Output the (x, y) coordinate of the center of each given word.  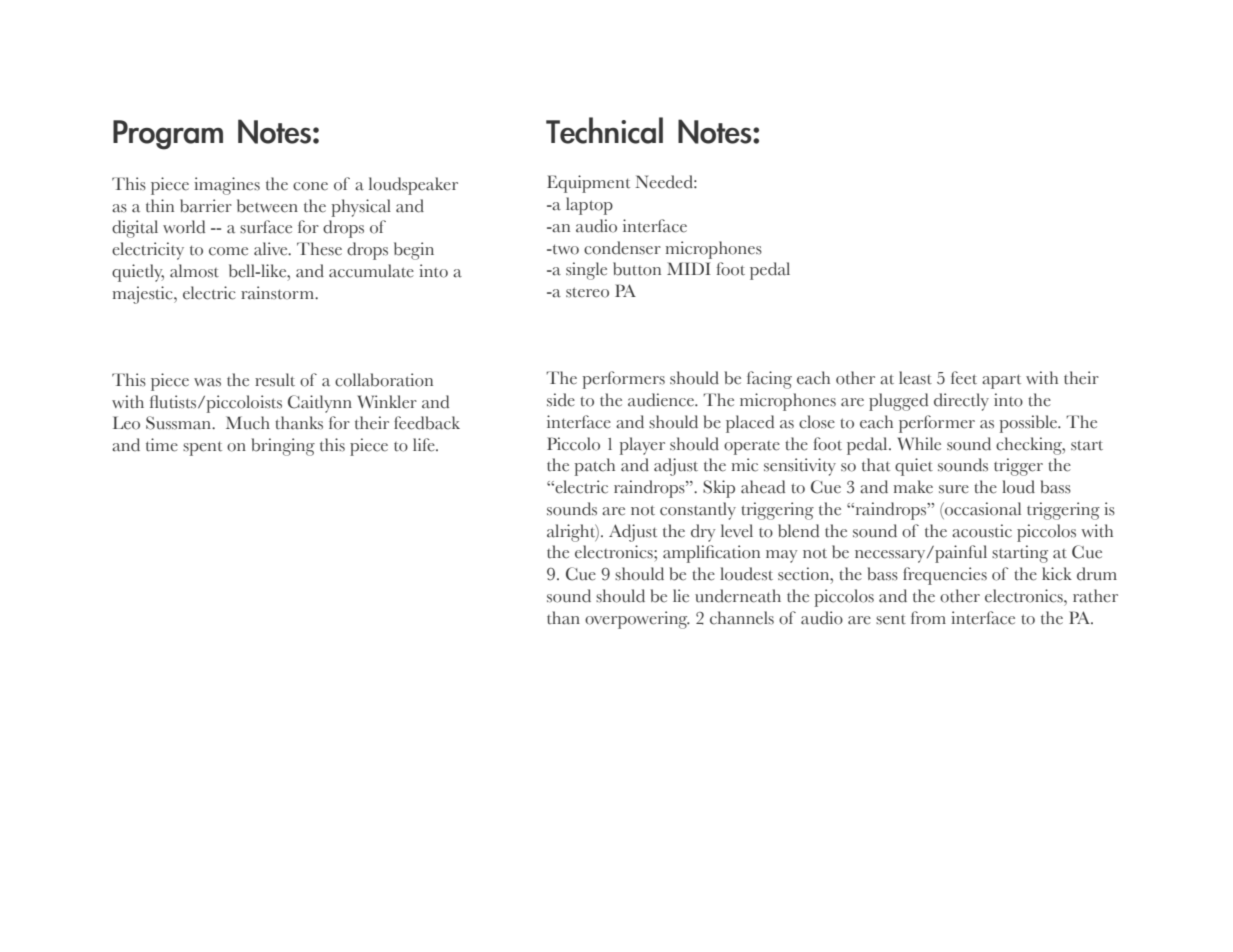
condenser (622, 248)
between (267, 206)
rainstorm (278, 293)
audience (662, 400)
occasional (982, 509)
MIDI (689, 268)
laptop (589, 206)
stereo (587, 292)
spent (202, 448)
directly (961, 402)
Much (248, 423)
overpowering (637, 620)
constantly (698, 511)
